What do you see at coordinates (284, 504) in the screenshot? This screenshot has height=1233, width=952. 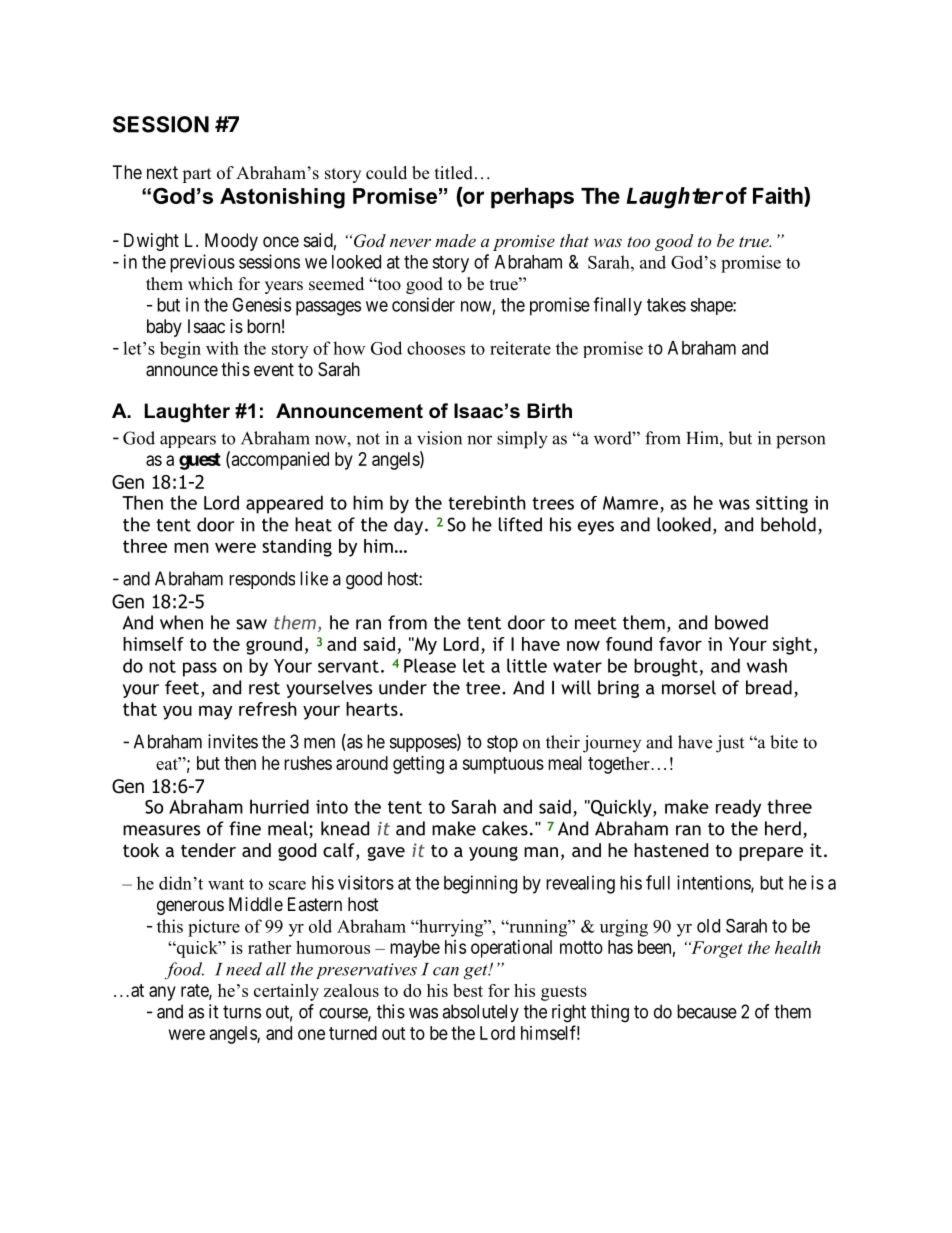 I see `appeared` at bounding box center [284, 504].
